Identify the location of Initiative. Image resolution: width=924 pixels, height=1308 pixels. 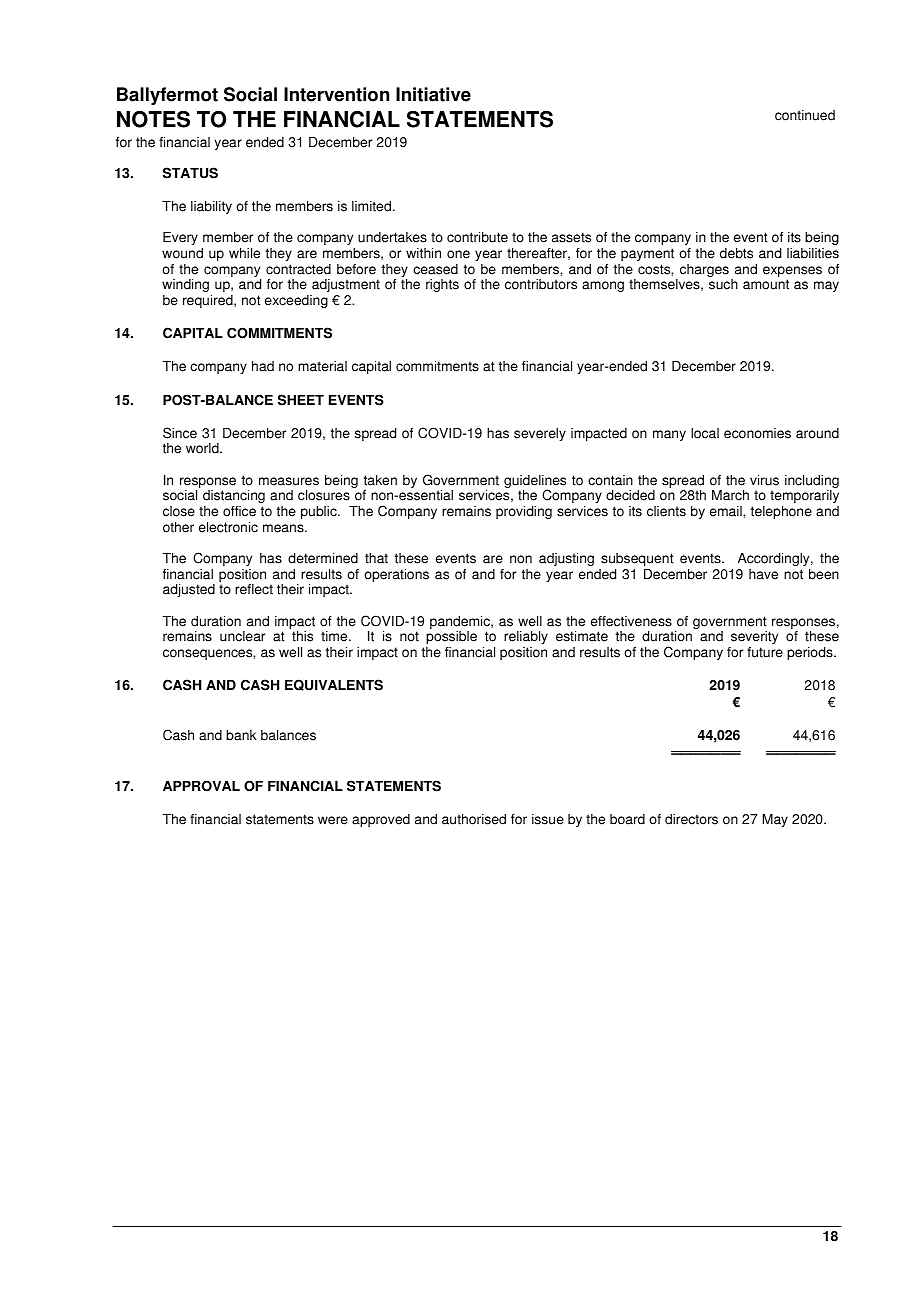
(433, 94).
